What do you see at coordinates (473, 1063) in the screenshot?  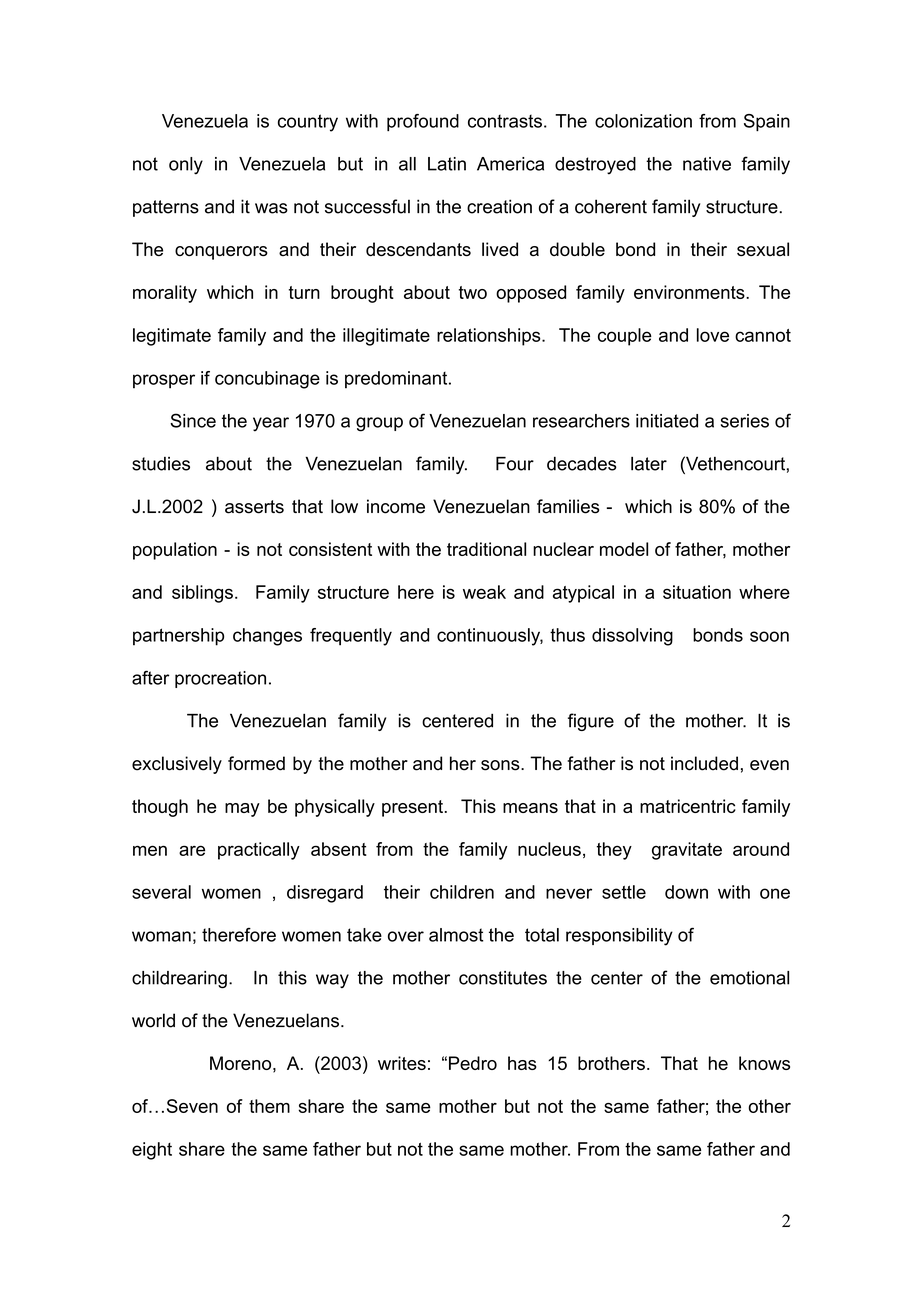 I see `Pedro` at bounding box center [473, 1063].
